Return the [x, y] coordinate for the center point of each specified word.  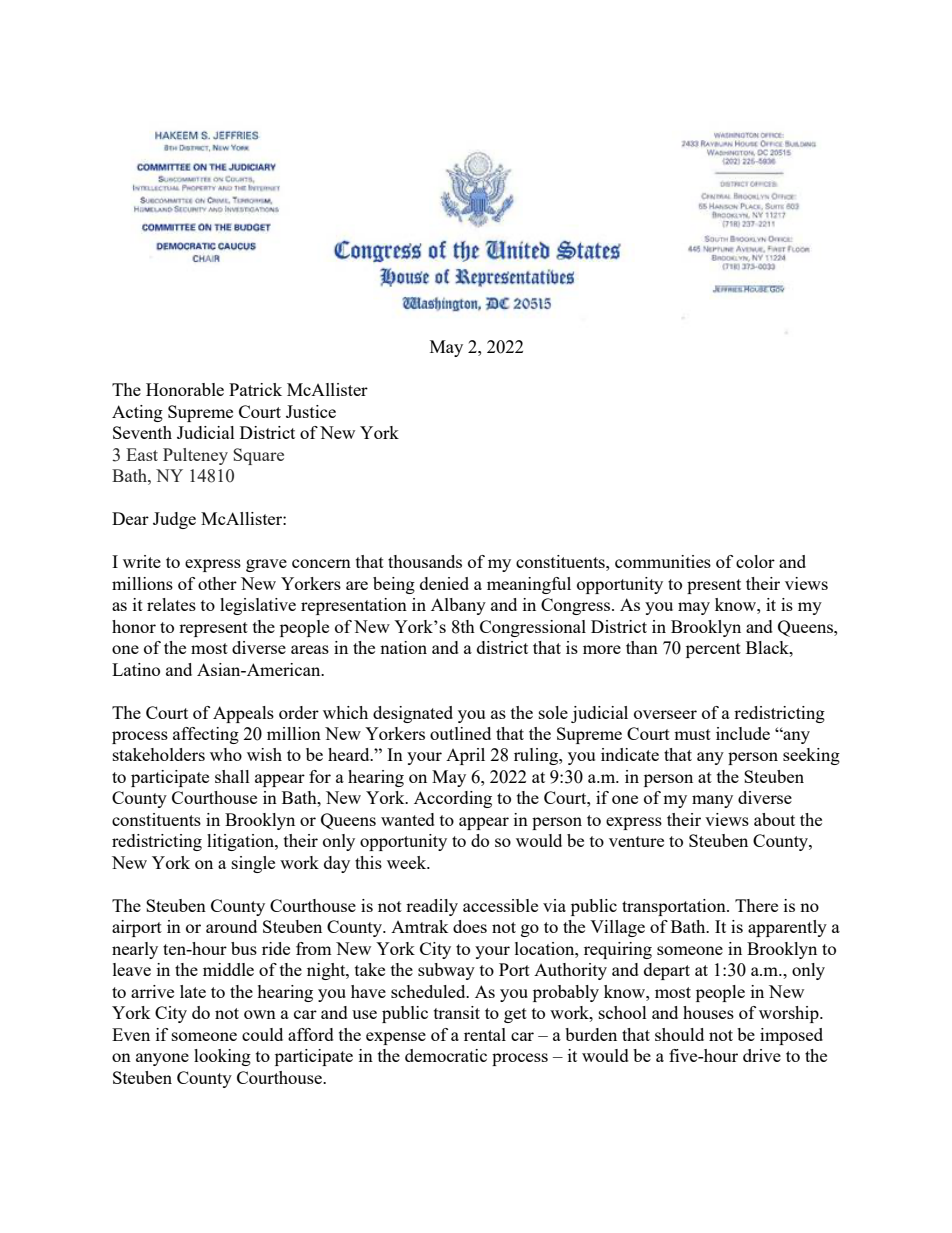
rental [485, 1034]
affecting [206, 735]
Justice [311, 411]
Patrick [255, 389]
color [755, 561]
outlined [460, 733]
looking [222, 1057]
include [743, 733]
